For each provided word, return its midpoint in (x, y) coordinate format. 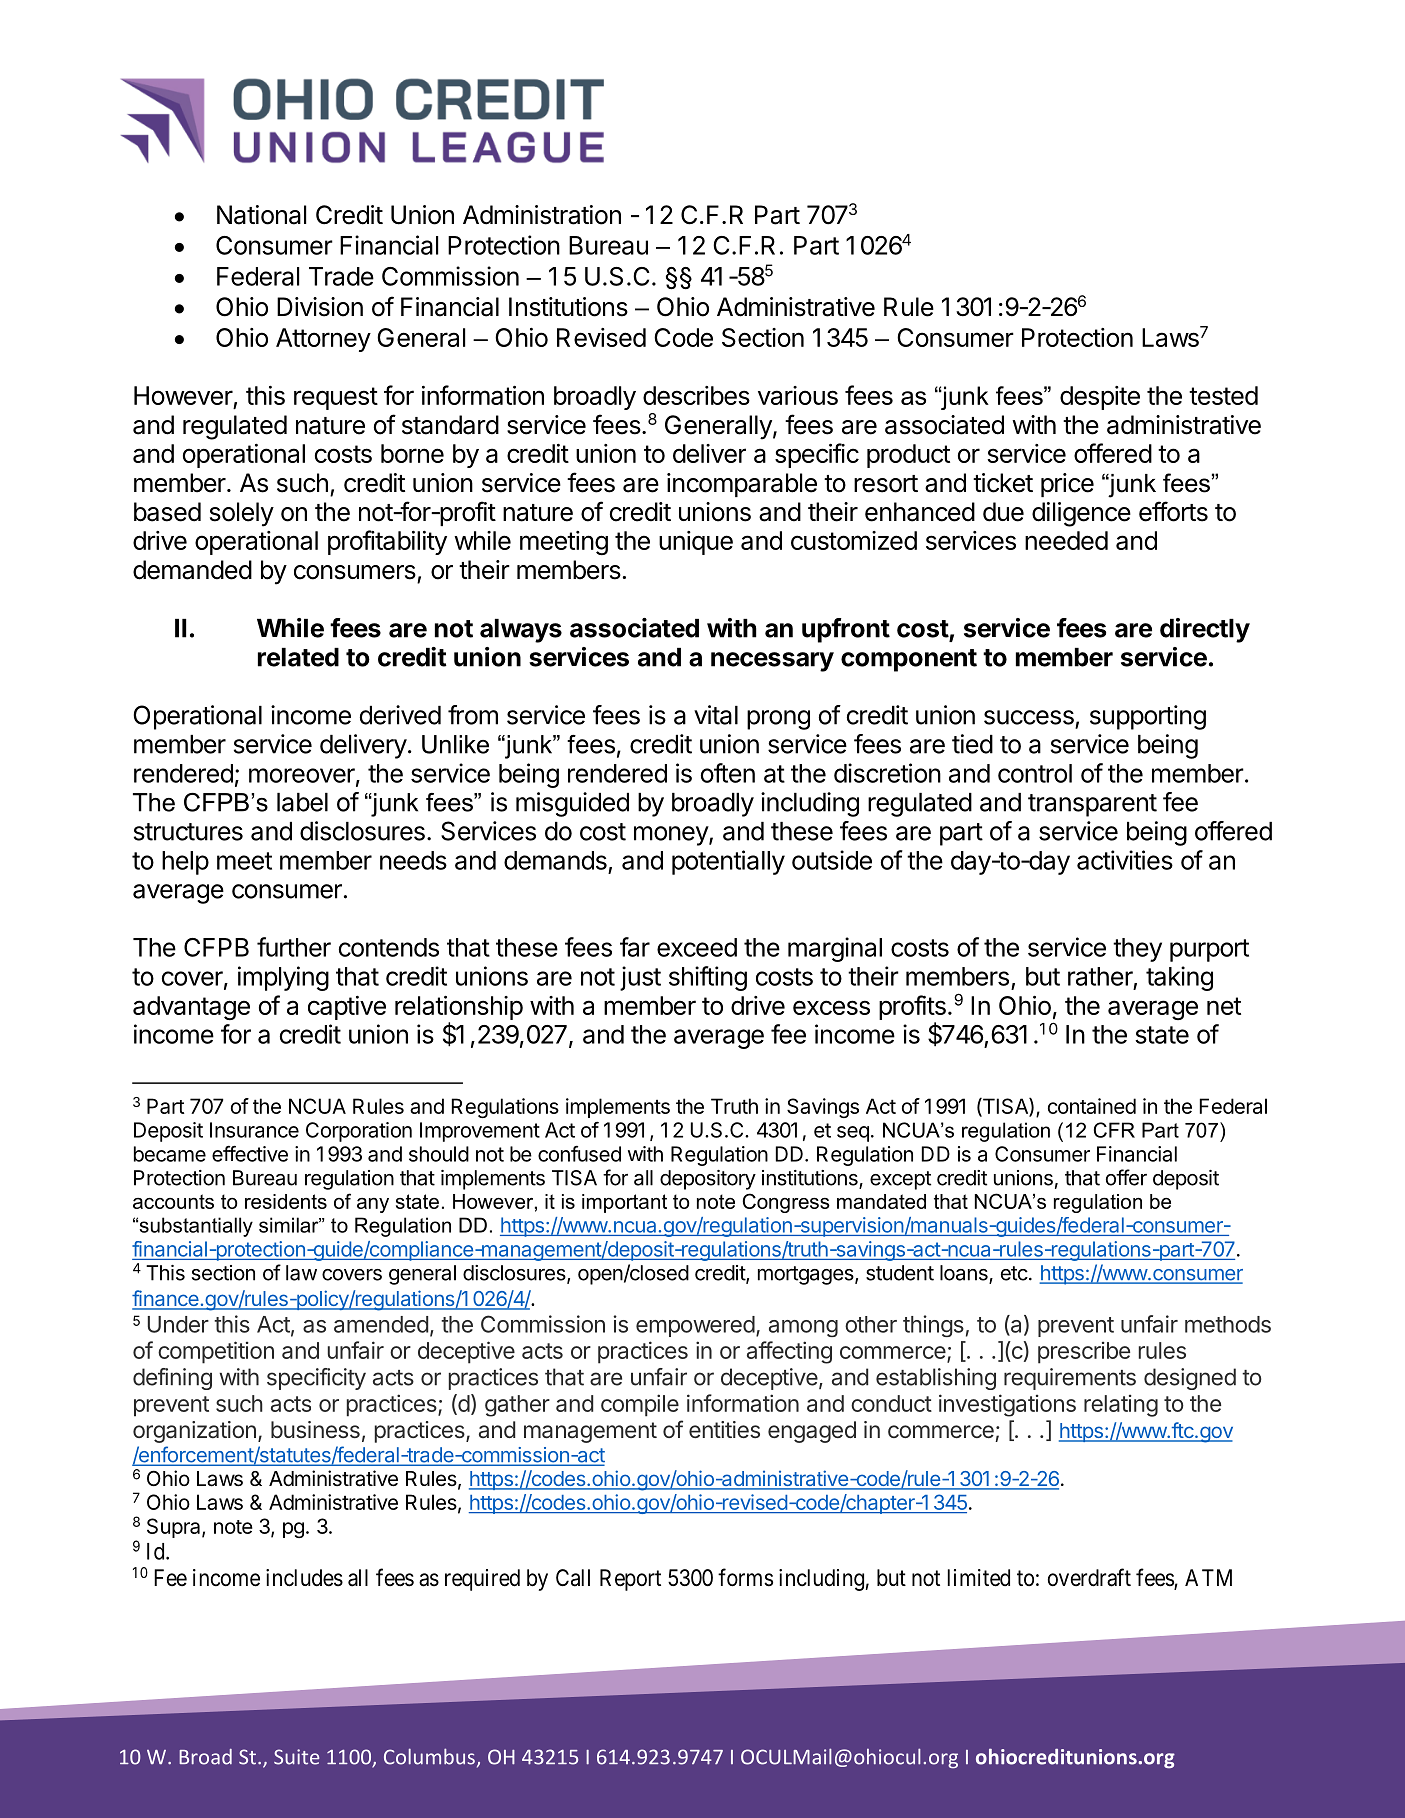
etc (1014, 1273)
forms (745, 1577)
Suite (296, 1757)
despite (1100, 398)
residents (286, 1201)
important (624, 1203)
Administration (542, 215)
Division (320, 307)
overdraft (1089, 1577)
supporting (1148, 717)
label (302, 802)
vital (716, 715)
